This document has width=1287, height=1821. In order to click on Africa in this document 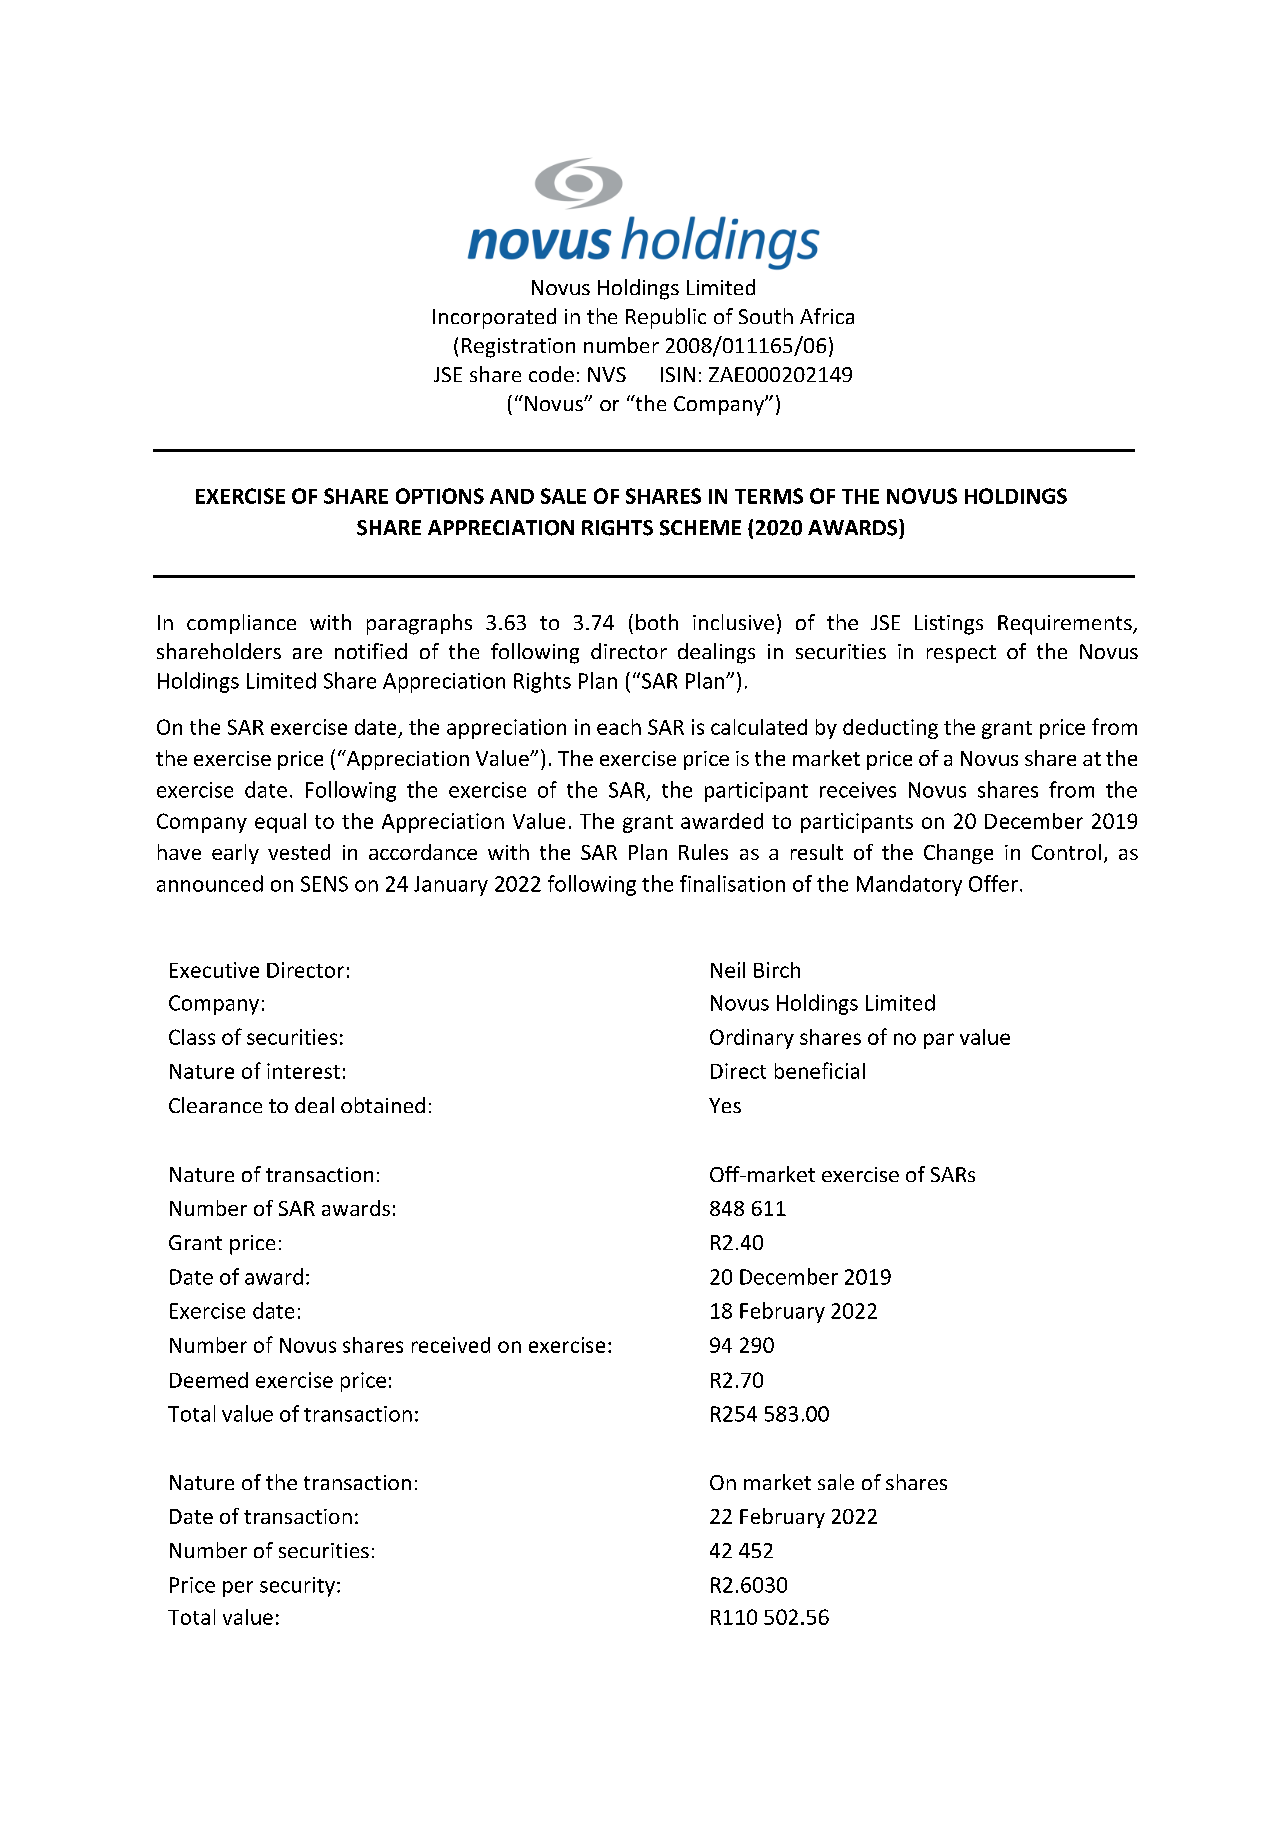, I will do `click(827, 316)`.
